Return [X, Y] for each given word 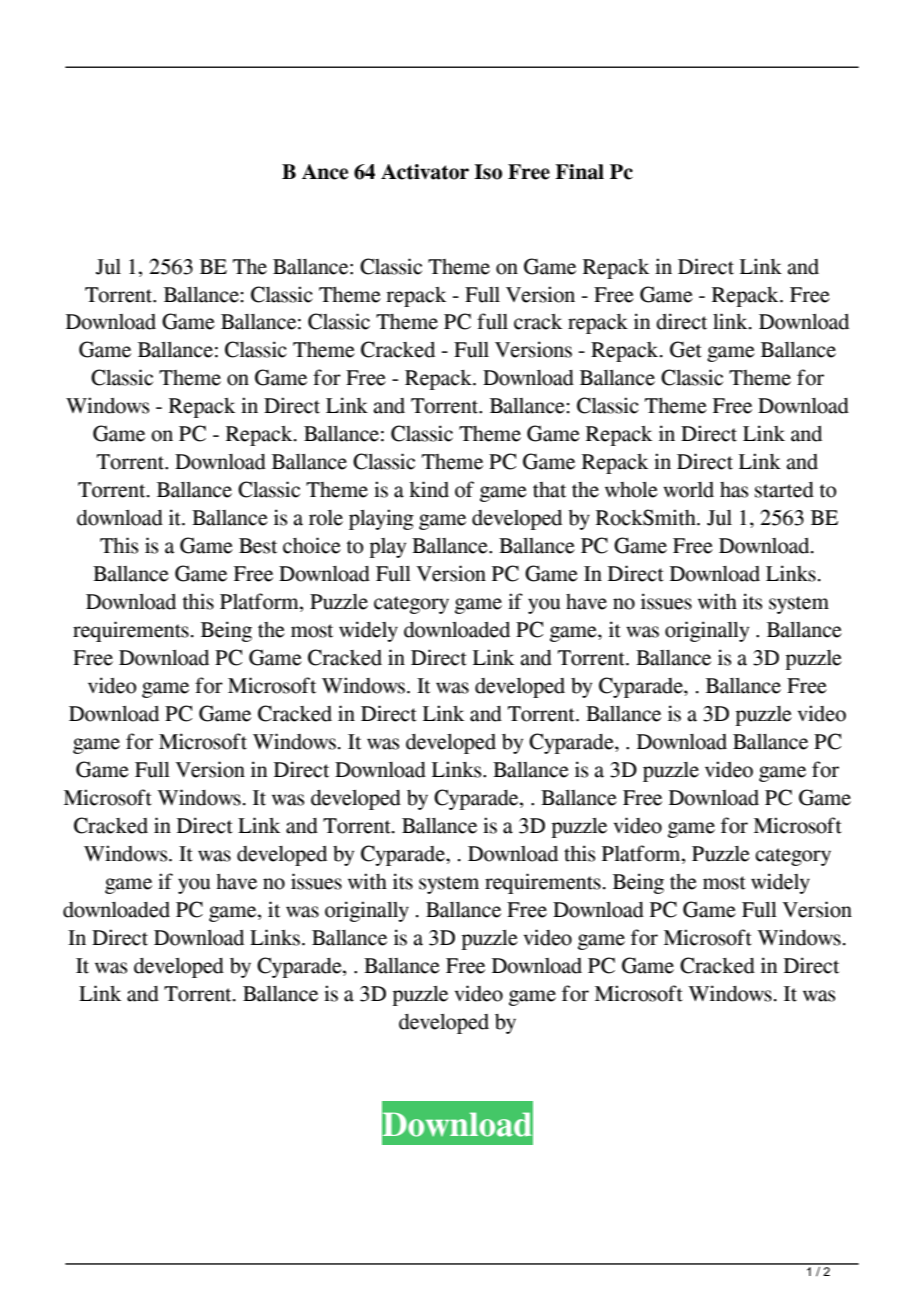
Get [686, 349]
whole [631, 490]
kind [429, 489]
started [784, 490]
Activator [425, 172]
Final [579, 172]
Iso [488, 172]
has [734, 490]
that [549, 490]
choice [312, 545]
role [326, 518]
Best [258, 546]
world [688, 490]
